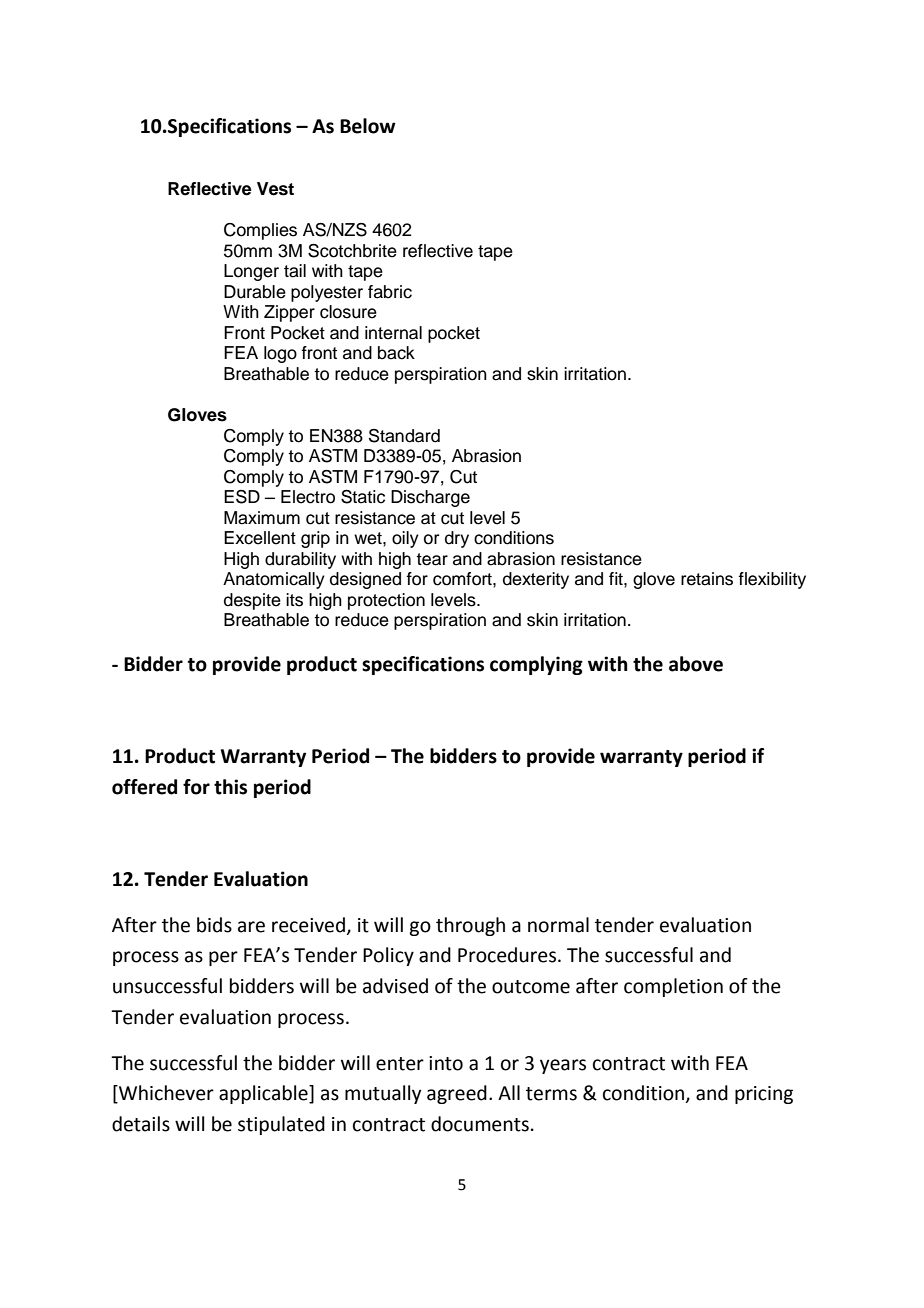 The height and width of the page is (1308, 924). What do you see at coordinates (252, 601) in the page?
I see `despite` at bounding box center [252, 601].
